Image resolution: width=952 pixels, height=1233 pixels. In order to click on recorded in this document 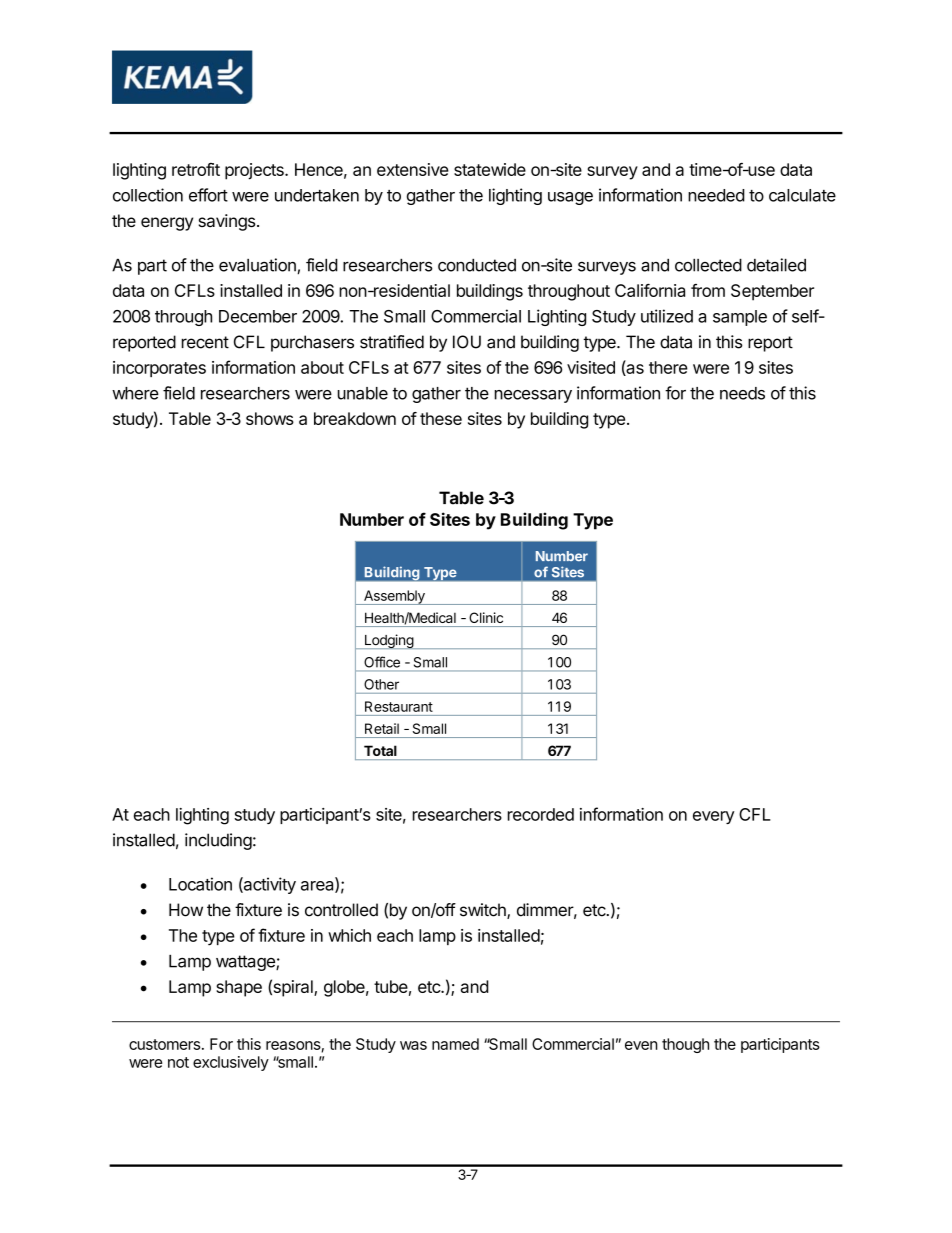, I will do `click(541, 814)`.
